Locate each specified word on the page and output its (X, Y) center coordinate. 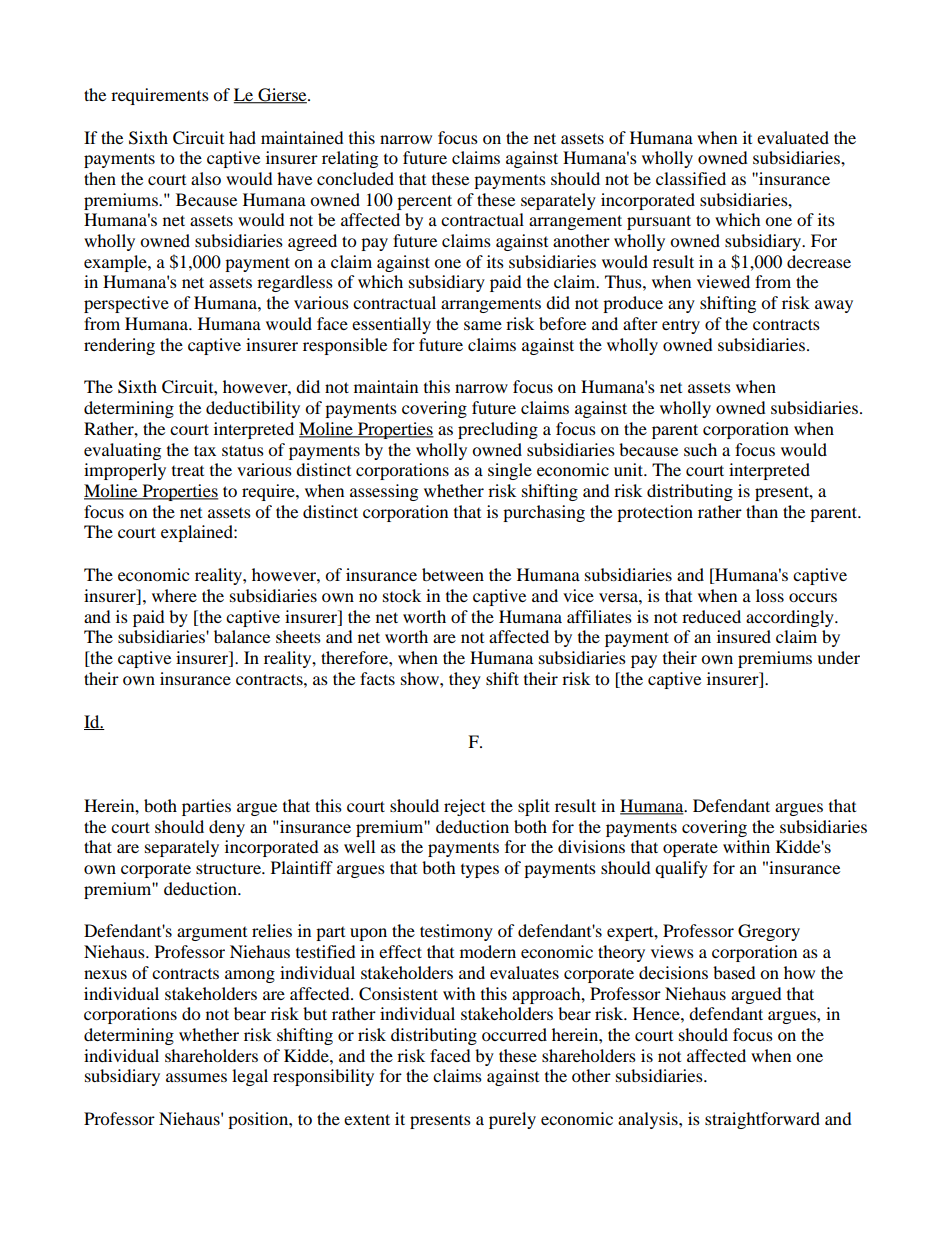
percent (424, 202)
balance (242, 636)
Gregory (769, 932)
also (206, 178)
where (174, 595)
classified (691, 178)
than (762, 511)
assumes (196, 1077)
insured (744, 636)
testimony (456, 932)
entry (681, 326)
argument (212, 934)
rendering (119, 346)
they (465, 680)
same (483, 325)
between (453, 574)
